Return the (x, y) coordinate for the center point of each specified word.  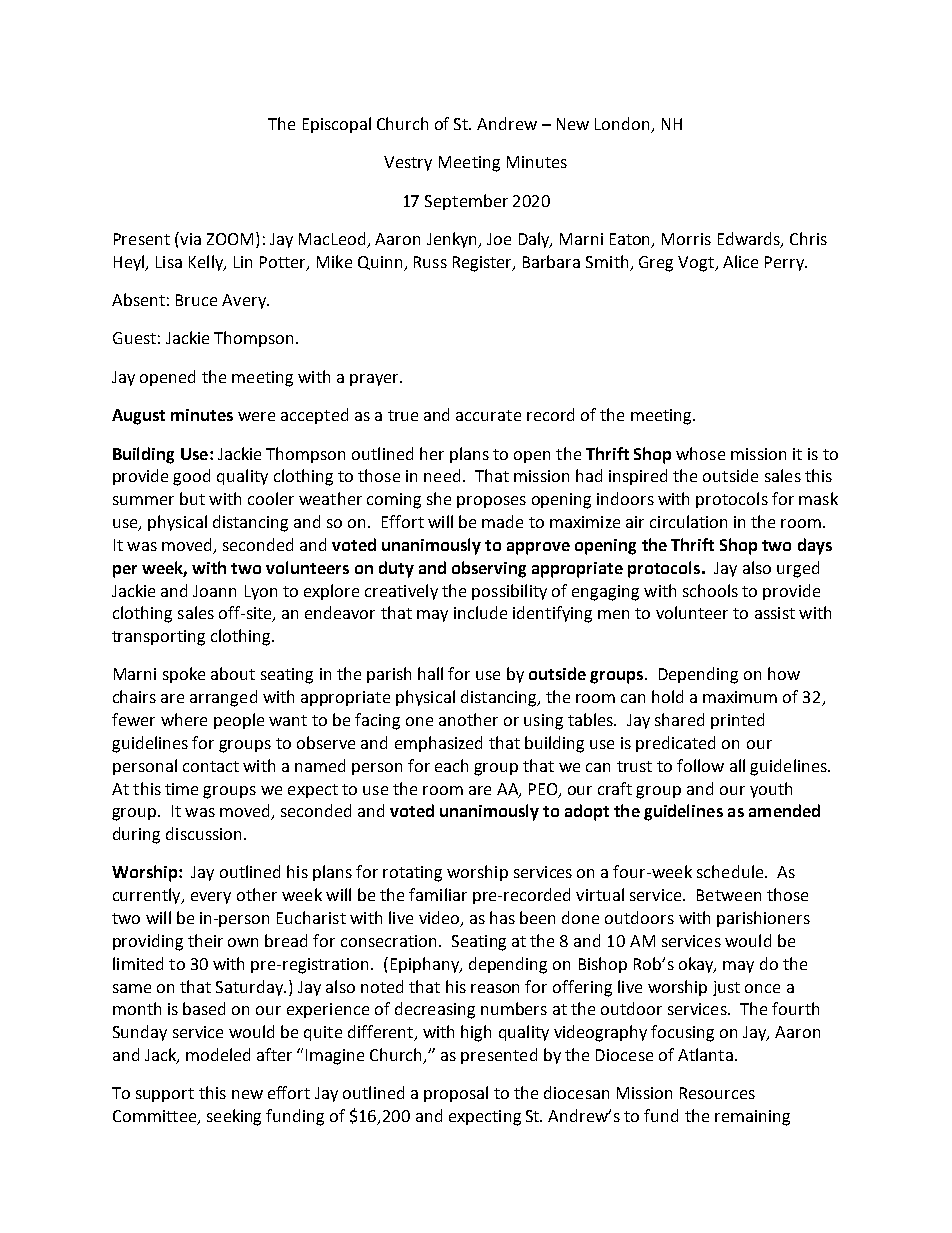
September (466, 202)
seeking (234, 1117)
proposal (456, 1094)
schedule (731, 871)
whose (700, 453)
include (480, 612)
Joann (214, 591)
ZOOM (230, 239)
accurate (488, 415)
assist (775, 613)
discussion (203, 833)
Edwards (750, 240)
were (256, 416)
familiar (438, 894)
